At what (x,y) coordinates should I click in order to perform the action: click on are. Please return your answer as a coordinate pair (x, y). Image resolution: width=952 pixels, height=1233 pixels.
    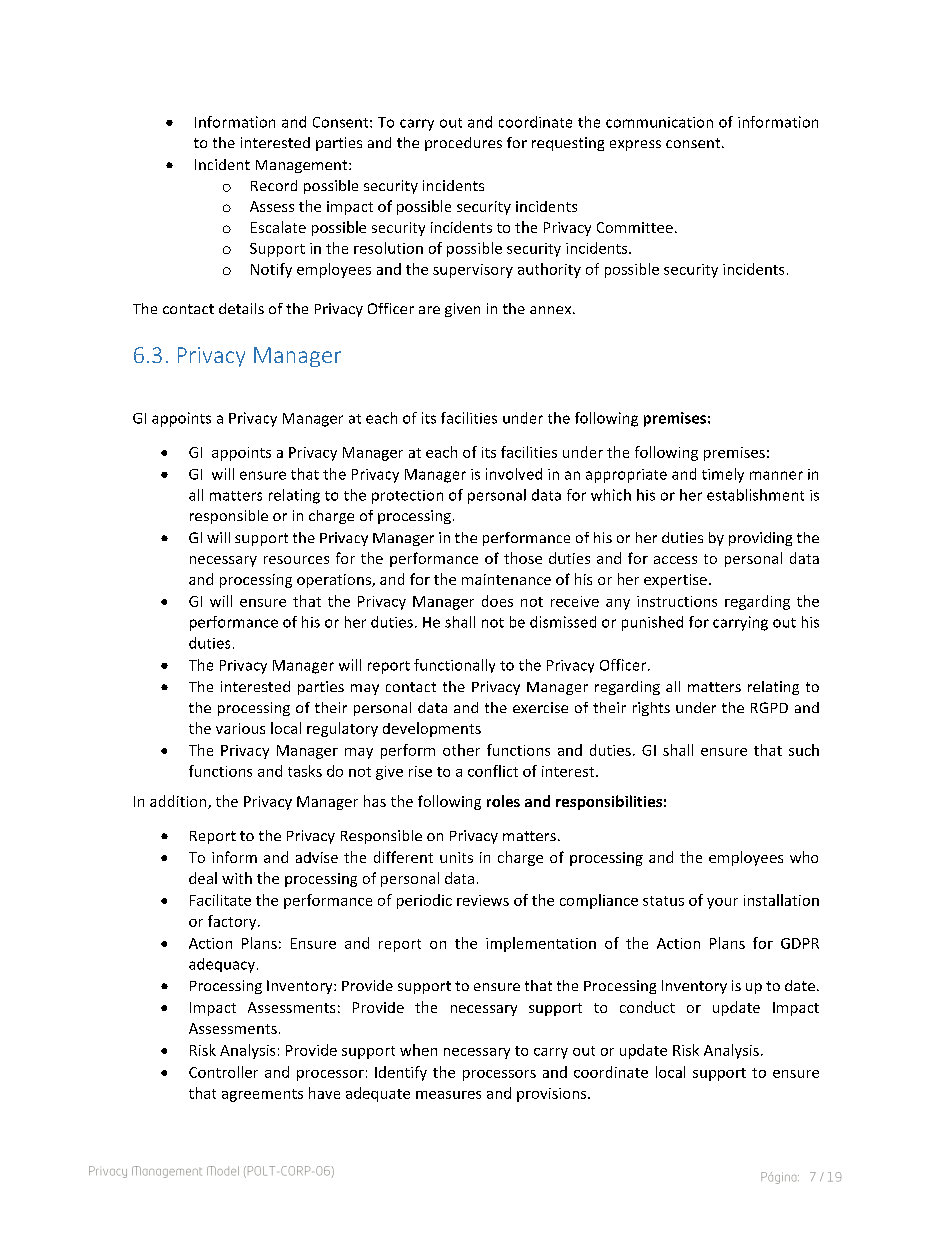
    Looking at the image, I should click on (429, 310).
